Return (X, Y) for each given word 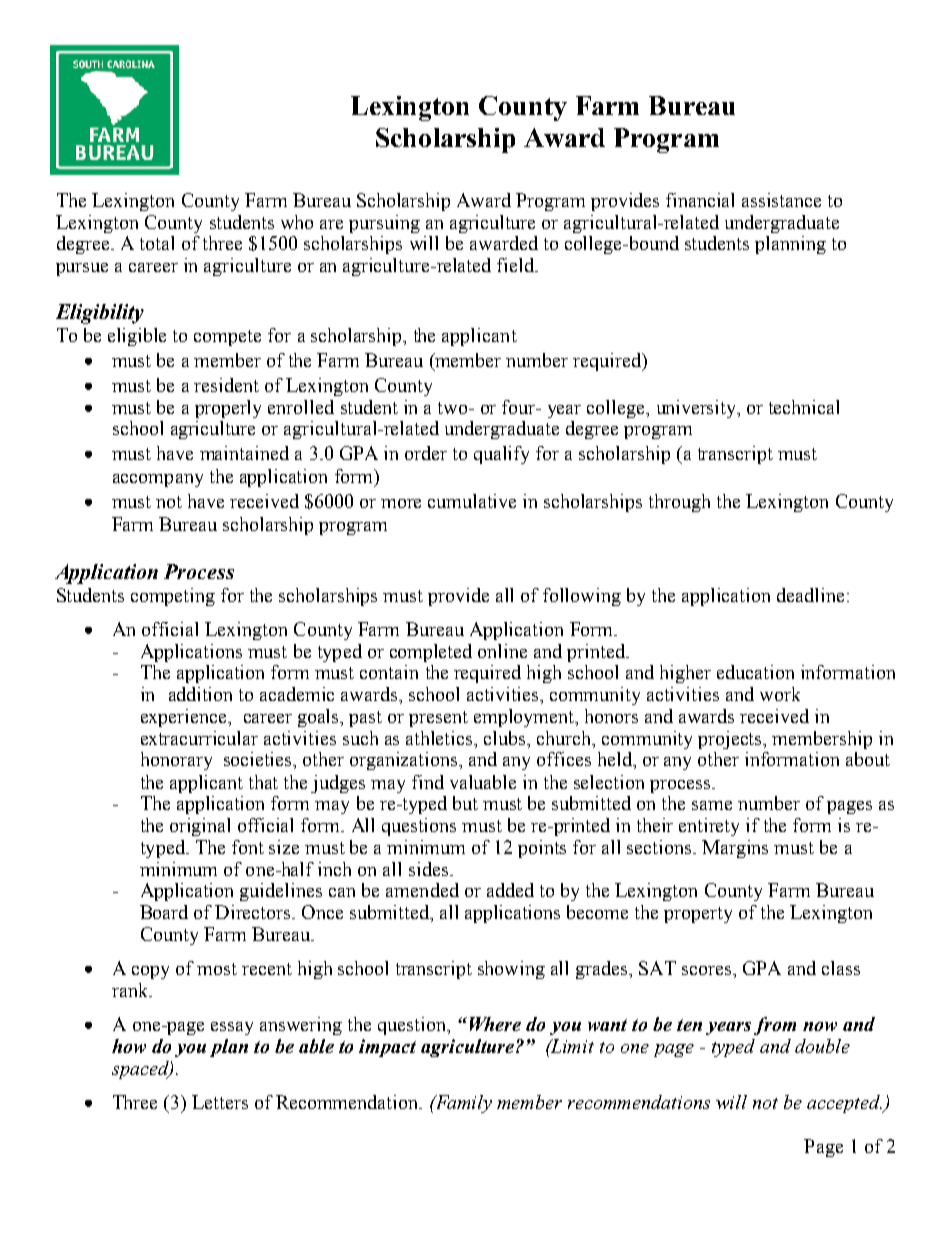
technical (804, 407)
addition (200, 694)
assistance (781, 200)
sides (430, 869)
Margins (735, 849)
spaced (141, 1070)
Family (462, 1104)
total (157, 243)
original (200, 827)
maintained (244, 453)
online (502, 651)
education (755, 672)
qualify (501, 455)
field (517, 265)
